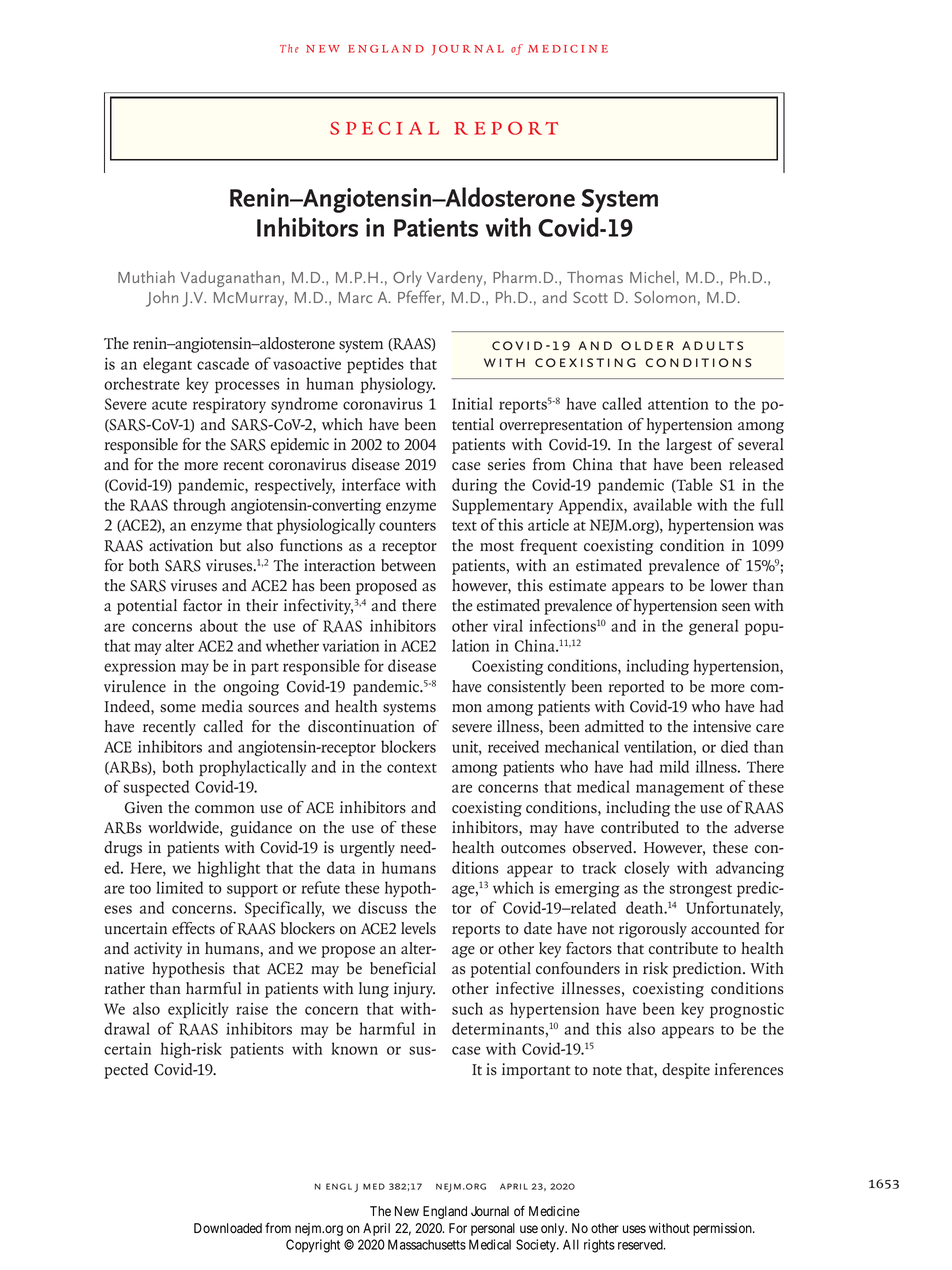 This page has width=952, height=1270. Describe the element at coordinates (418, 928) in the page. I see `levels` at that location.
